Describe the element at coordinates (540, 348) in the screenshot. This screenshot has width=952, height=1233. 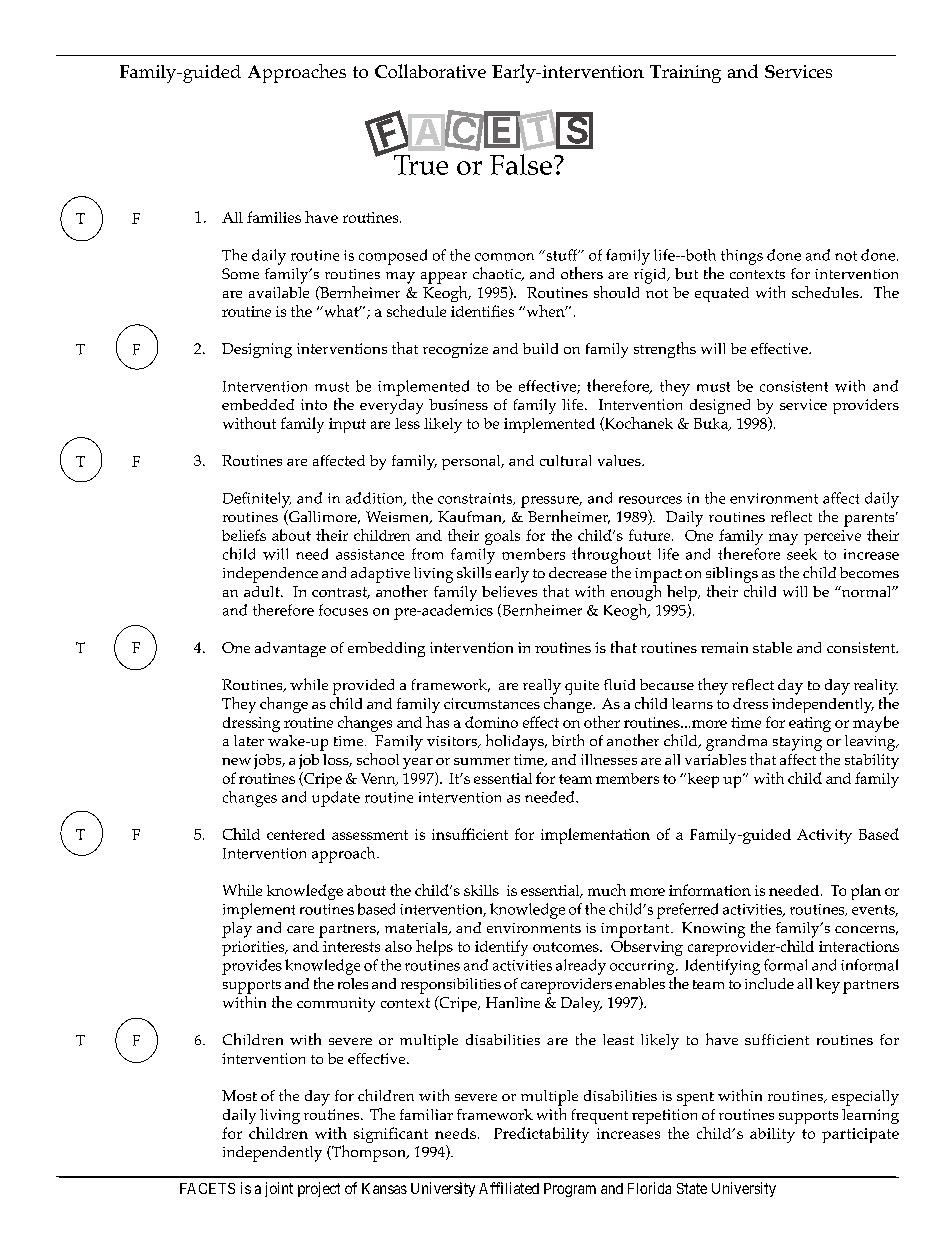
I see `build` at that location.
